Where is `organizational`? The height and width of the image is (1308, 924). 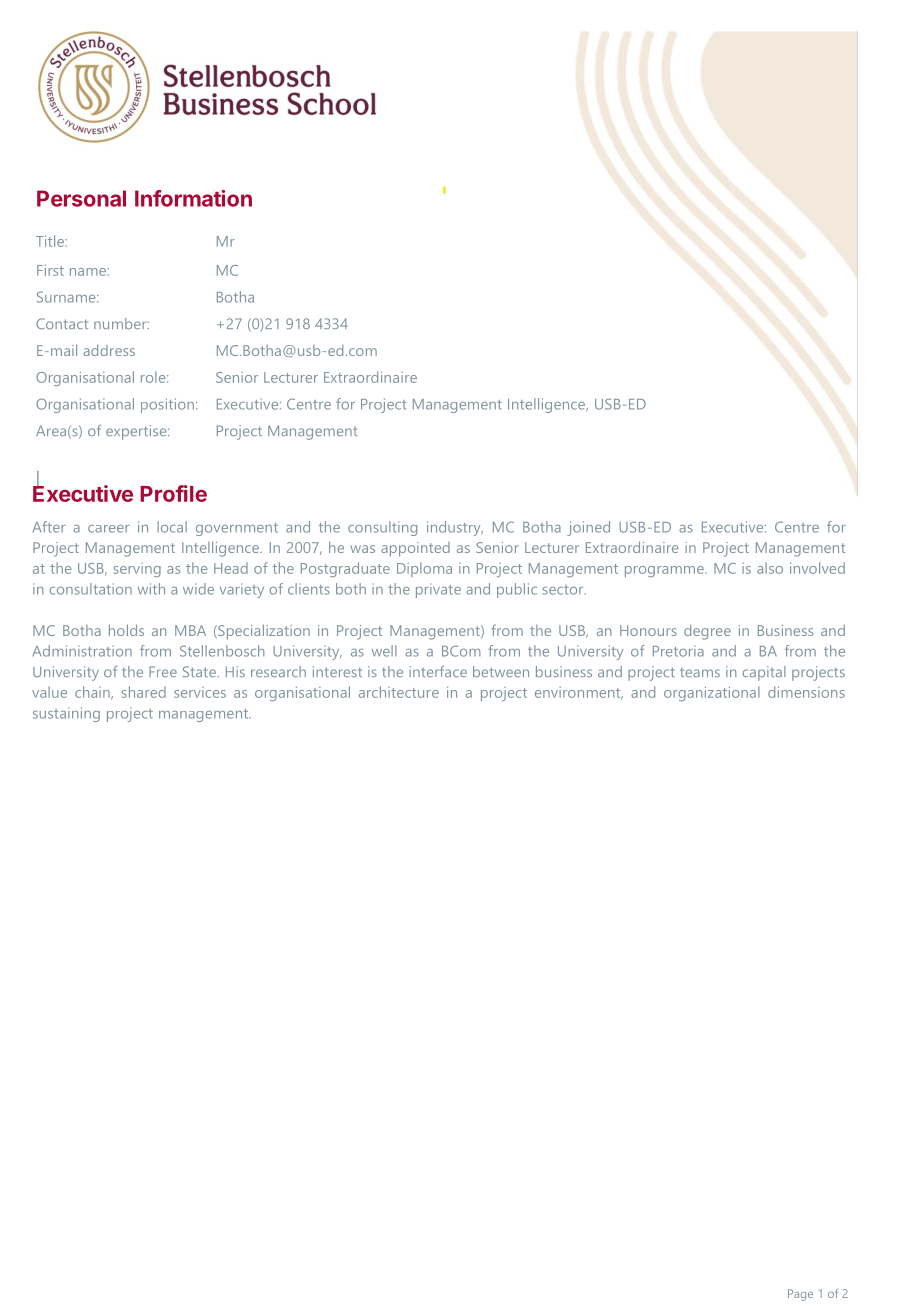
organizational is located at coordinates (712, 693).
